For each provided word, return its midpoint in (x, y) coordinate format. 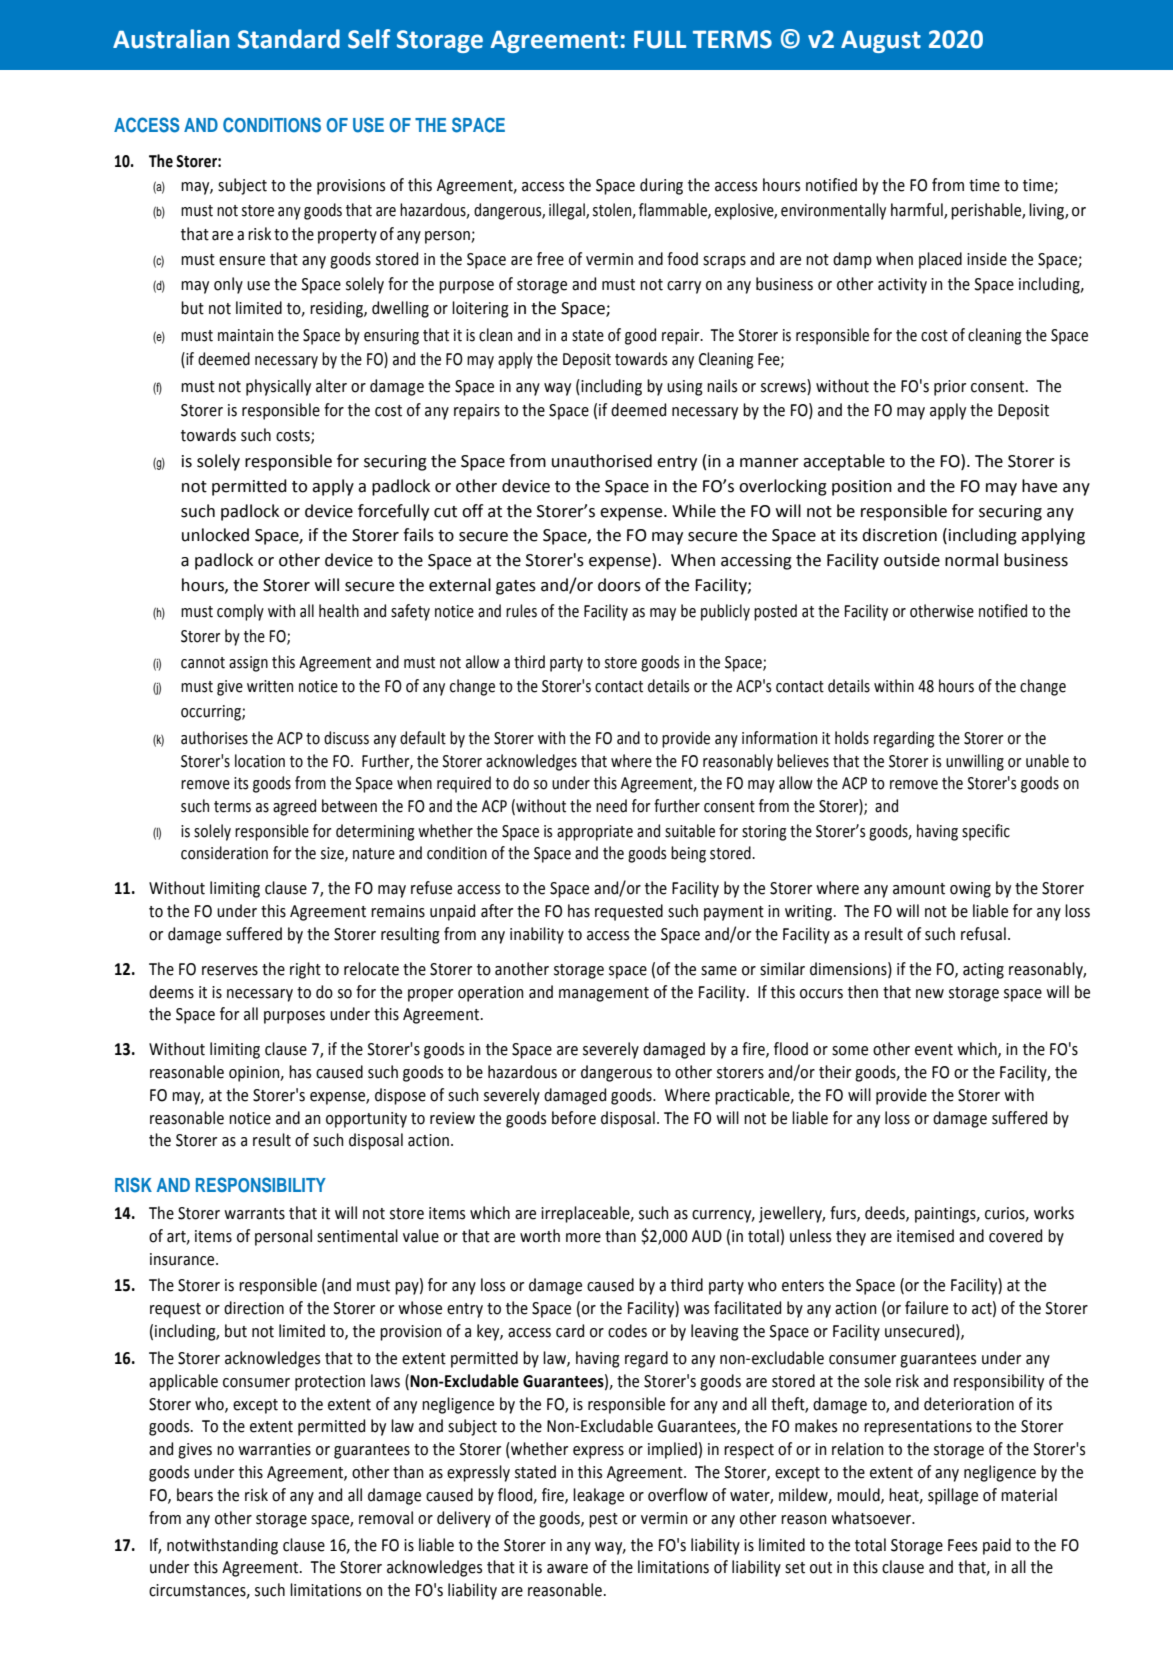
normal (971, 560)
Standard (289, 39)
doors (619, 585)
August (881, 42)
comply (240, 612)
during (661, 186)
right (305, 970)
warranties (274, 1449)
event (934, 1050)
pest (603, 1520)
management (604, 994)
